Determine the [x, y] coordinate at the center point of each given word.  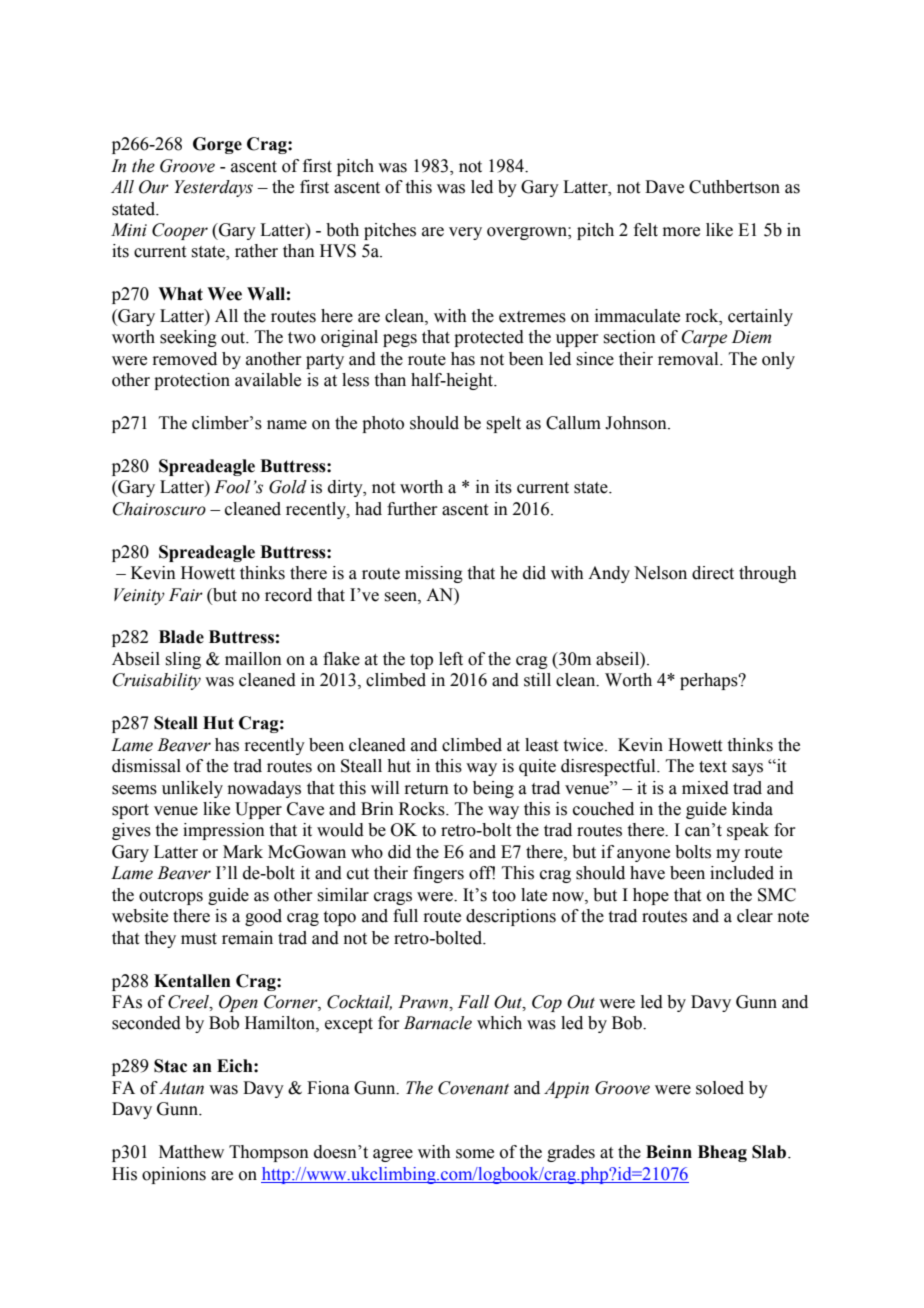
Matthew [191, 1152]
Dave [664, 187]
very [465, 233]
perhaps [710, 681]
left [451, 659]
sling [183, 660]
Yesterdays [213, 188]
